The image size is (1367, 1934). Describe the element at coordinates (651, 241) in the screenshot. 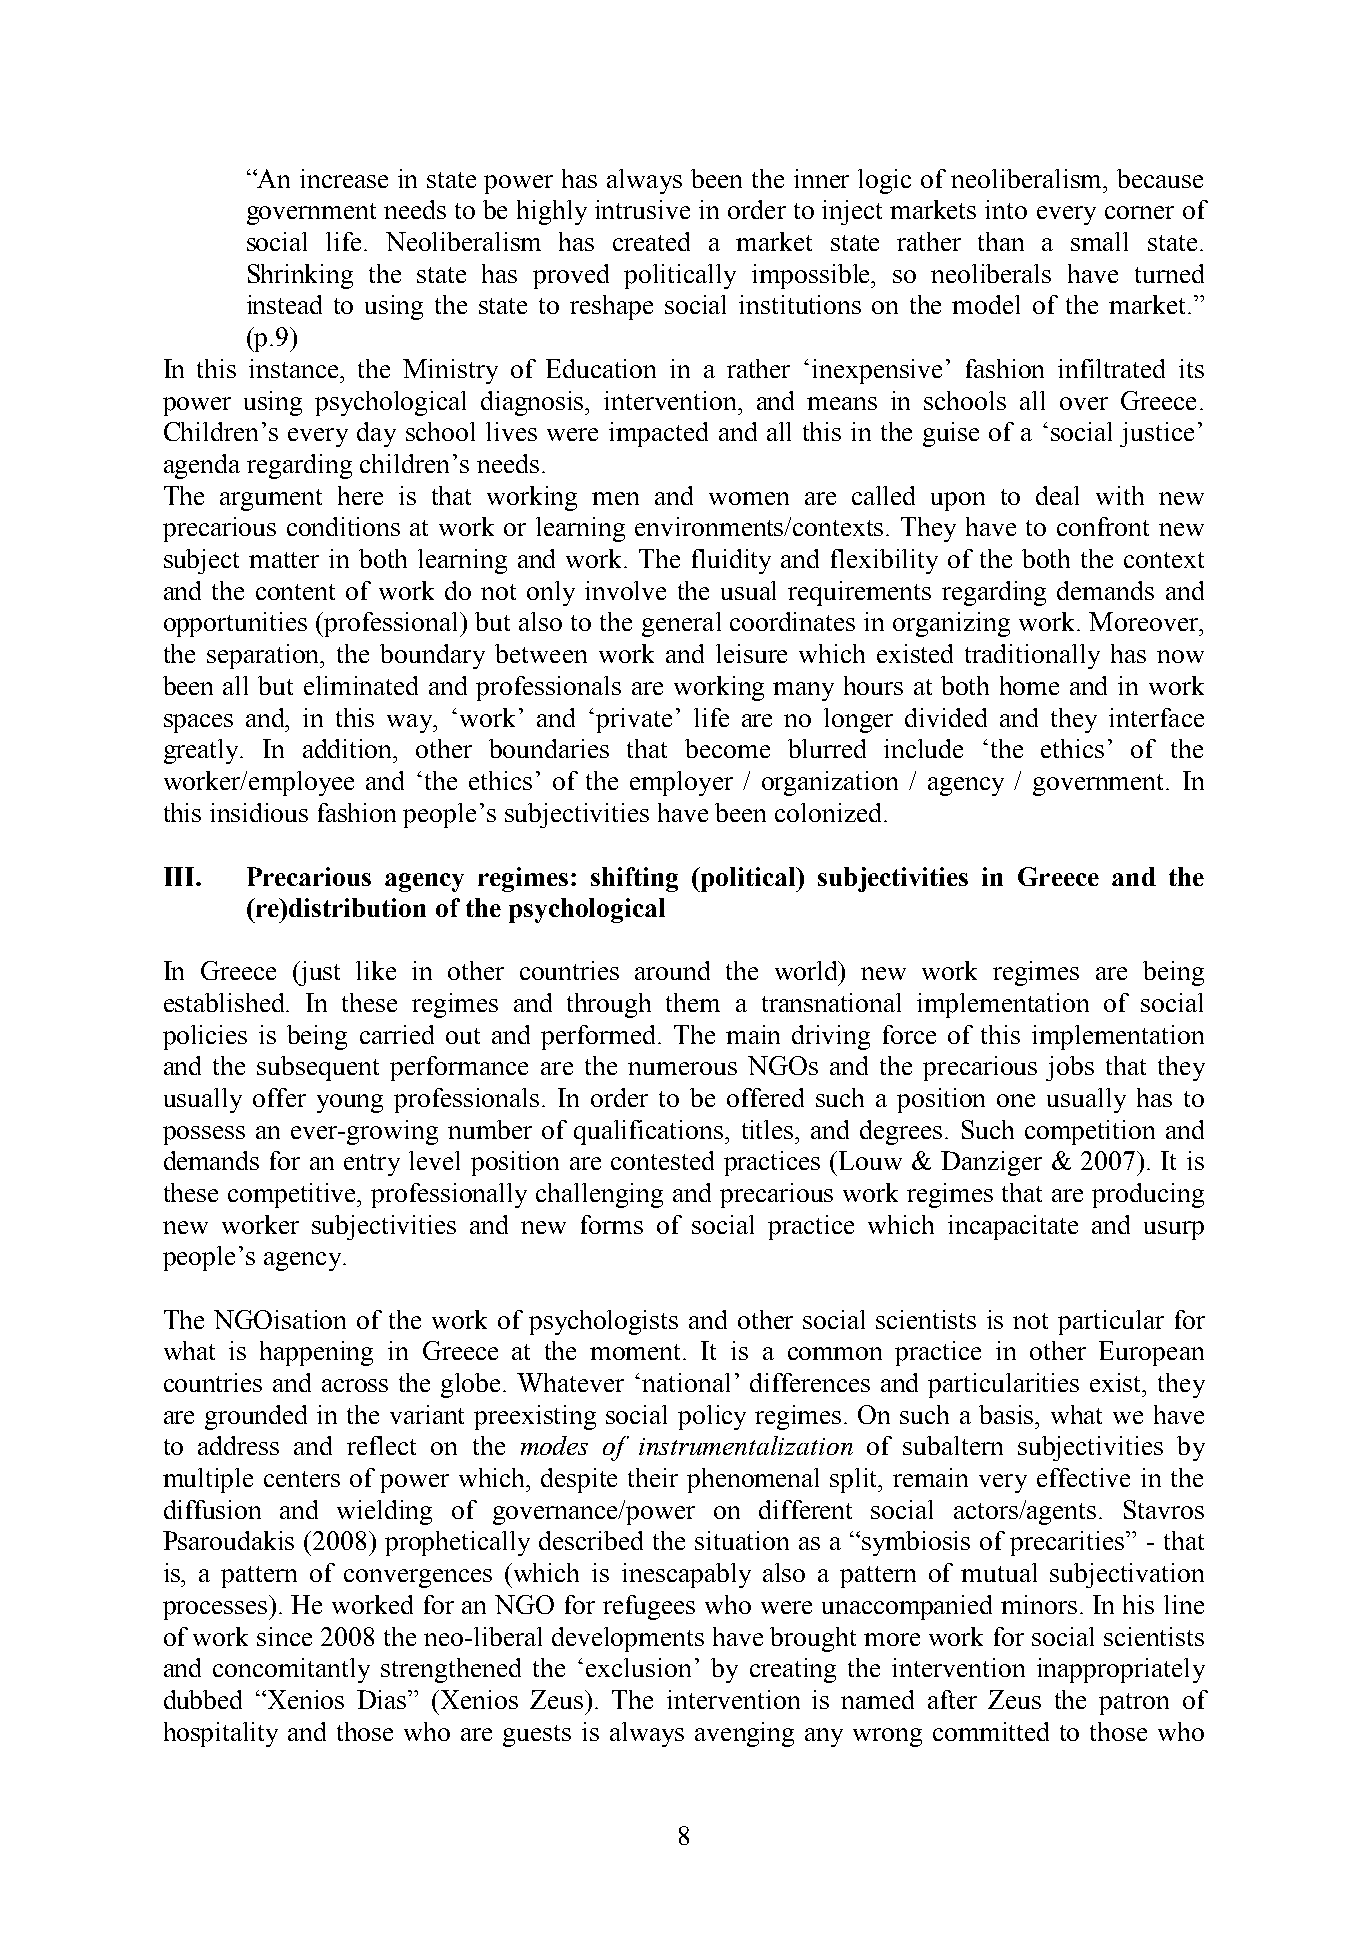

I see `created` at that location.
